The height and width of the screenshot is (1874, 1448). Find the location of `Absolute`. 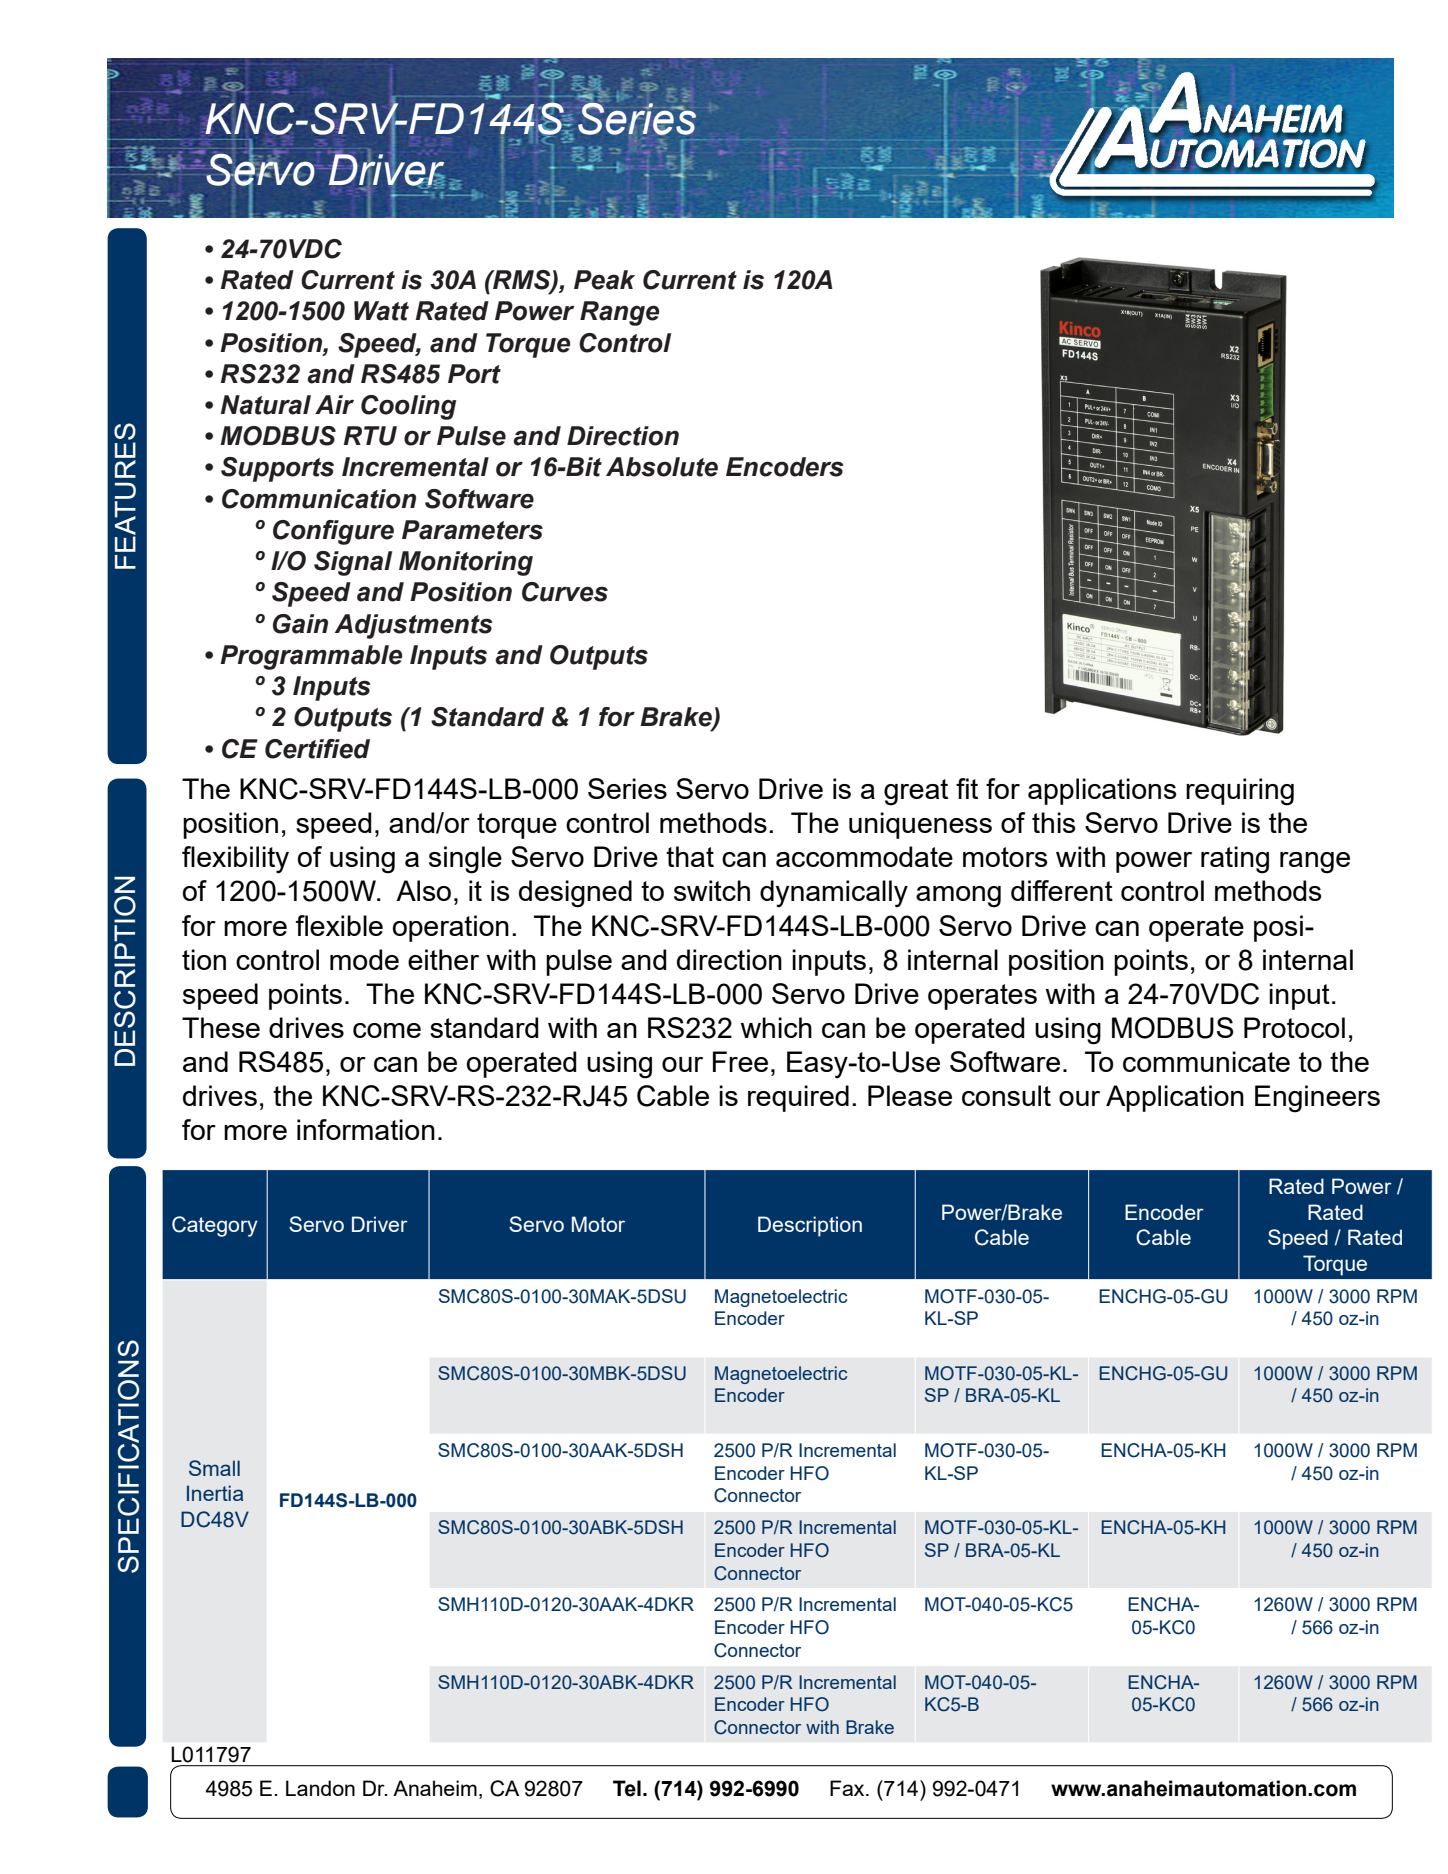

Absolute is located at coordinates (662, 467).
